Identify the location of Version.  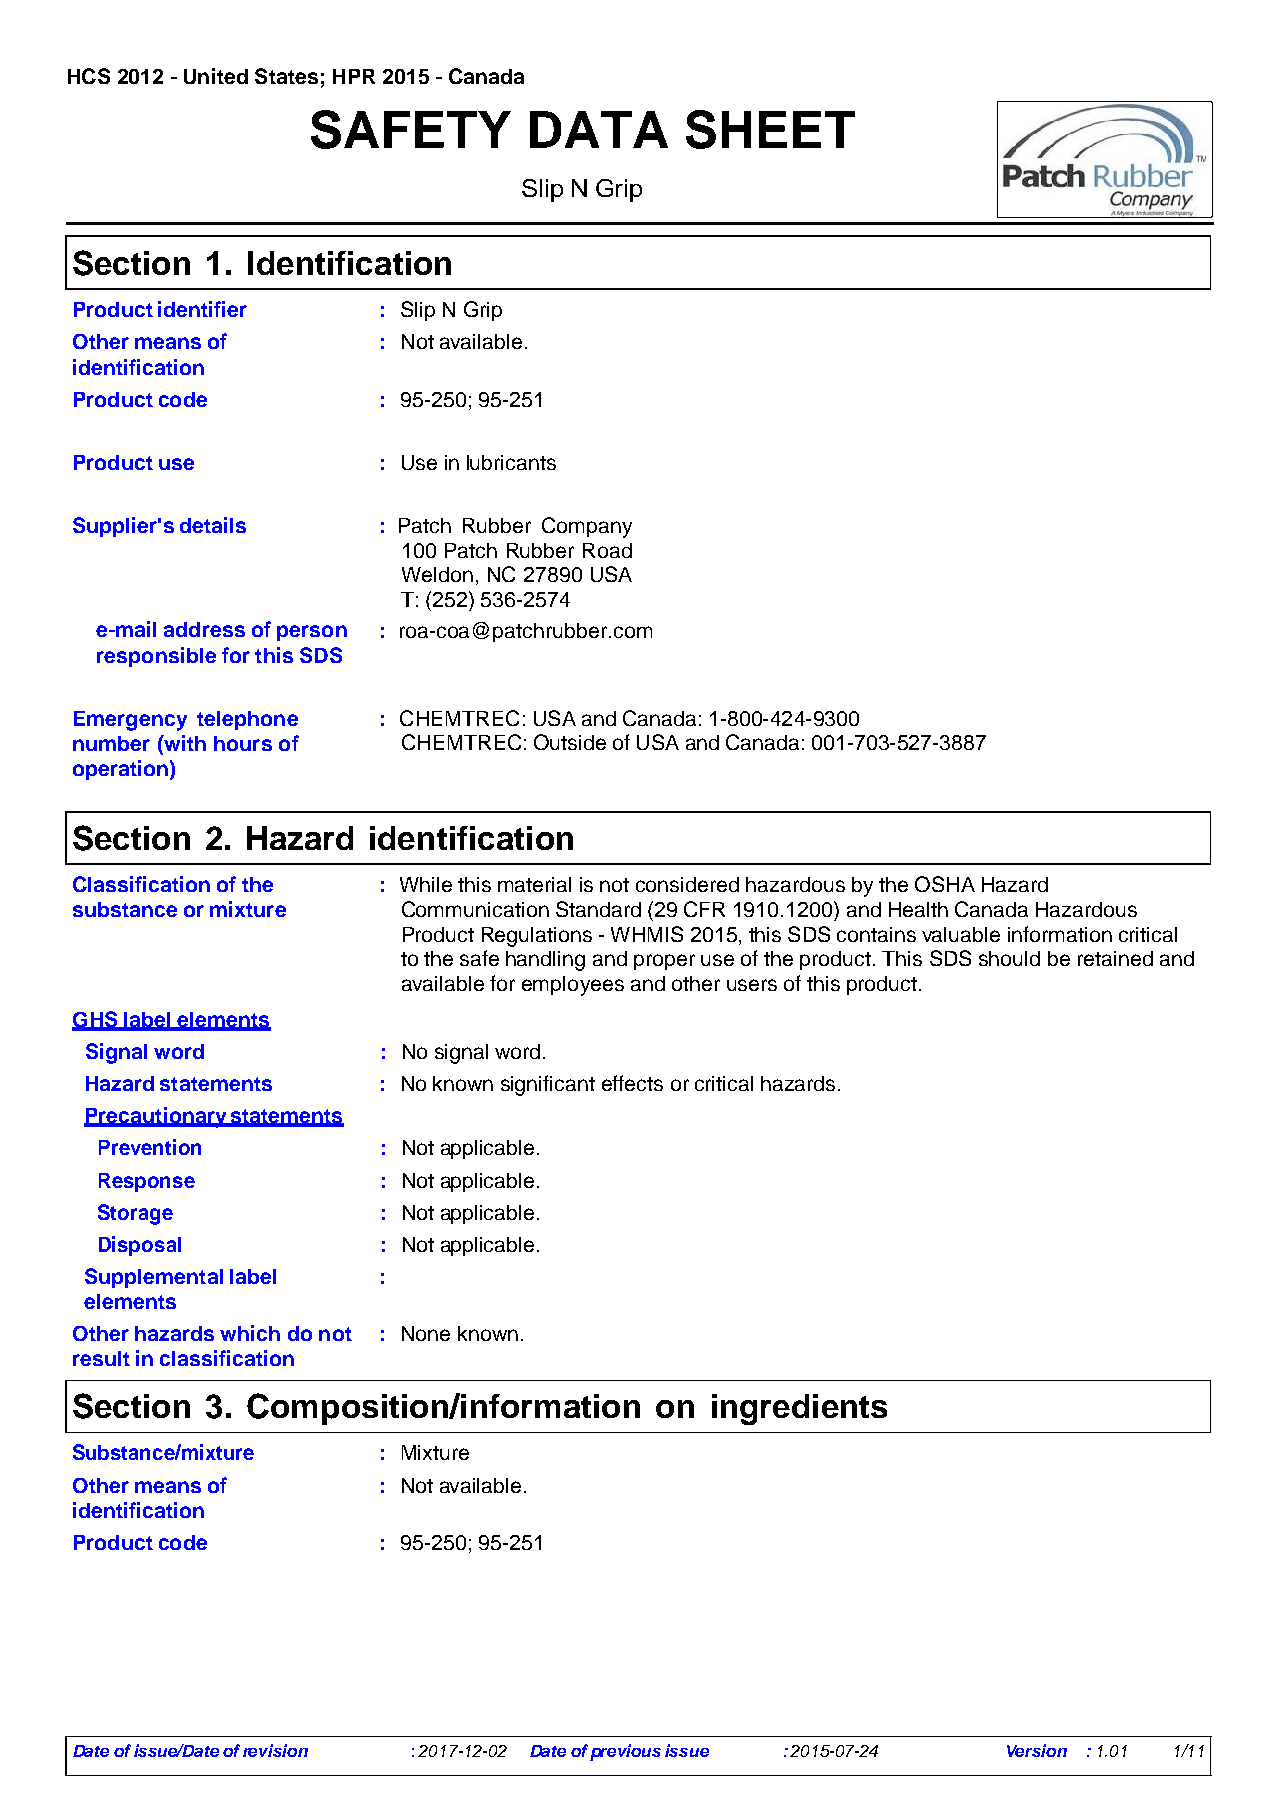
(1037, 1750).
